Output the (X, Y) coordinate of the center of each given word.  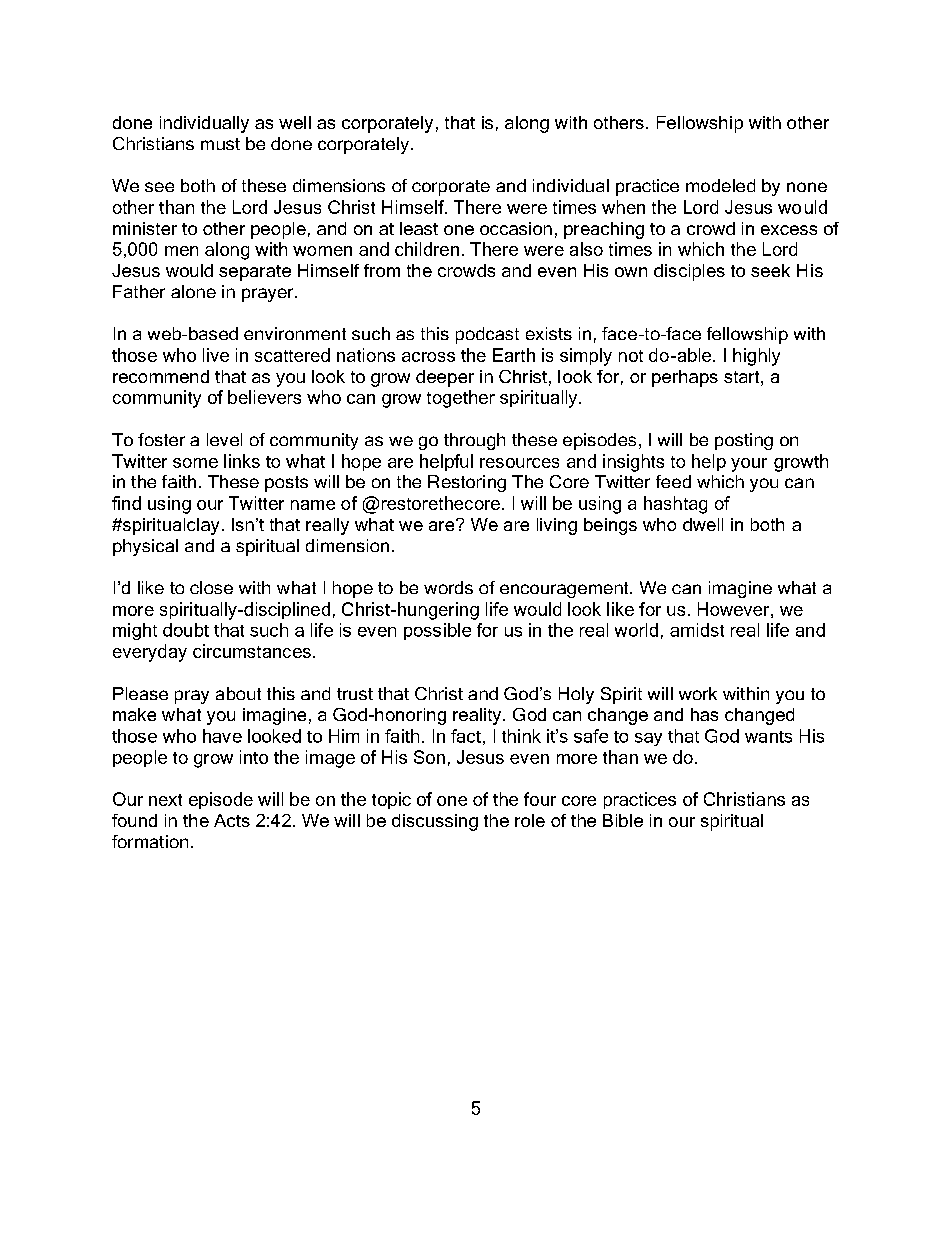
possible (437, 631)
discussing (435, 822)
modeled (720, 185)
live (216, 355)
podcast (487, 335)
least (419, 228)
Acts (232, 820)
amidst (697, 630)
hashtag (675, 505)
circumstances (252, 651)
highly (756, 357)
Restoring (467, 483)
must (220, 144)
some (195, 463)
